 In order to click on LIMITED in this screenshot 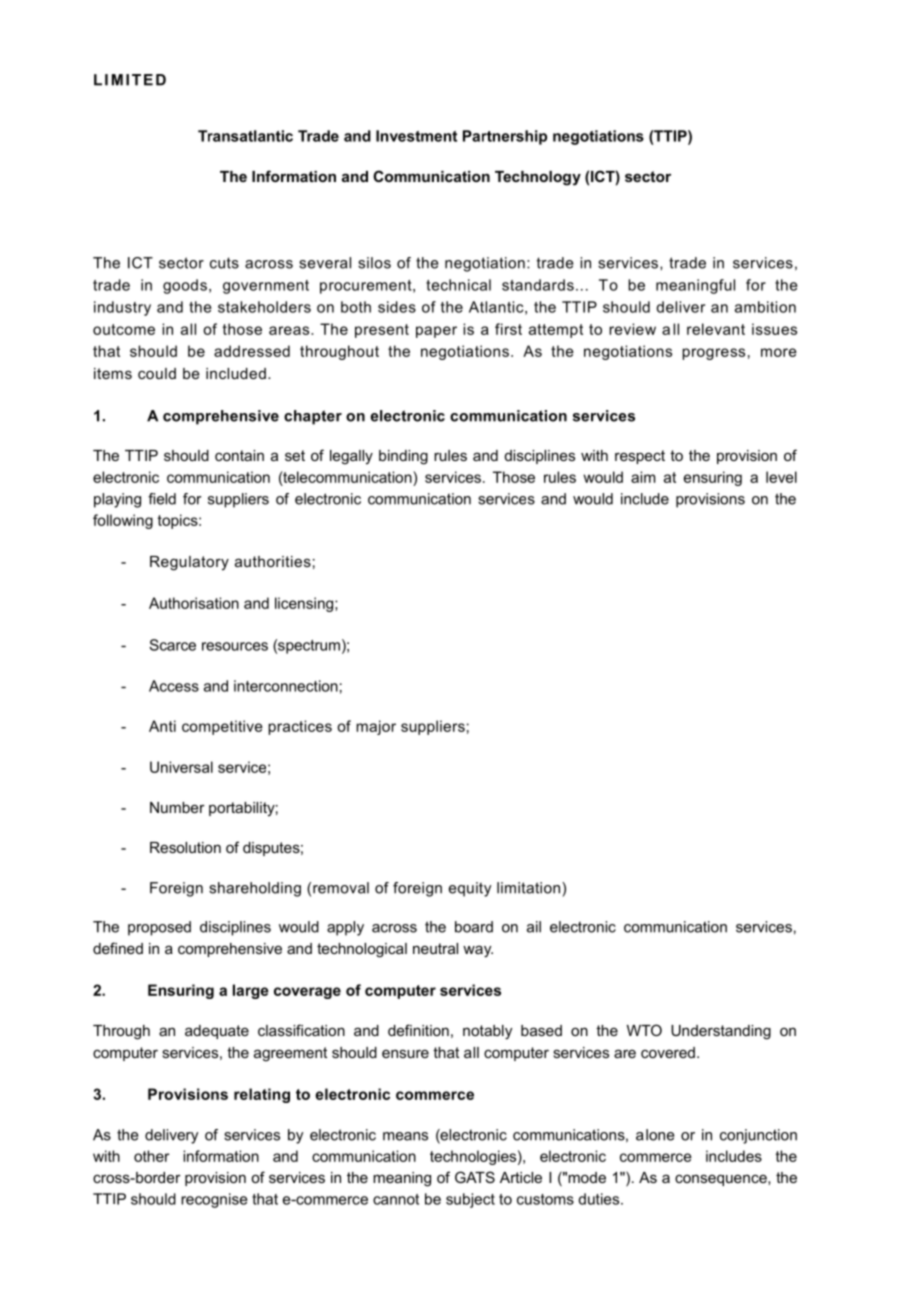, I will do `click(130, 80)`.
